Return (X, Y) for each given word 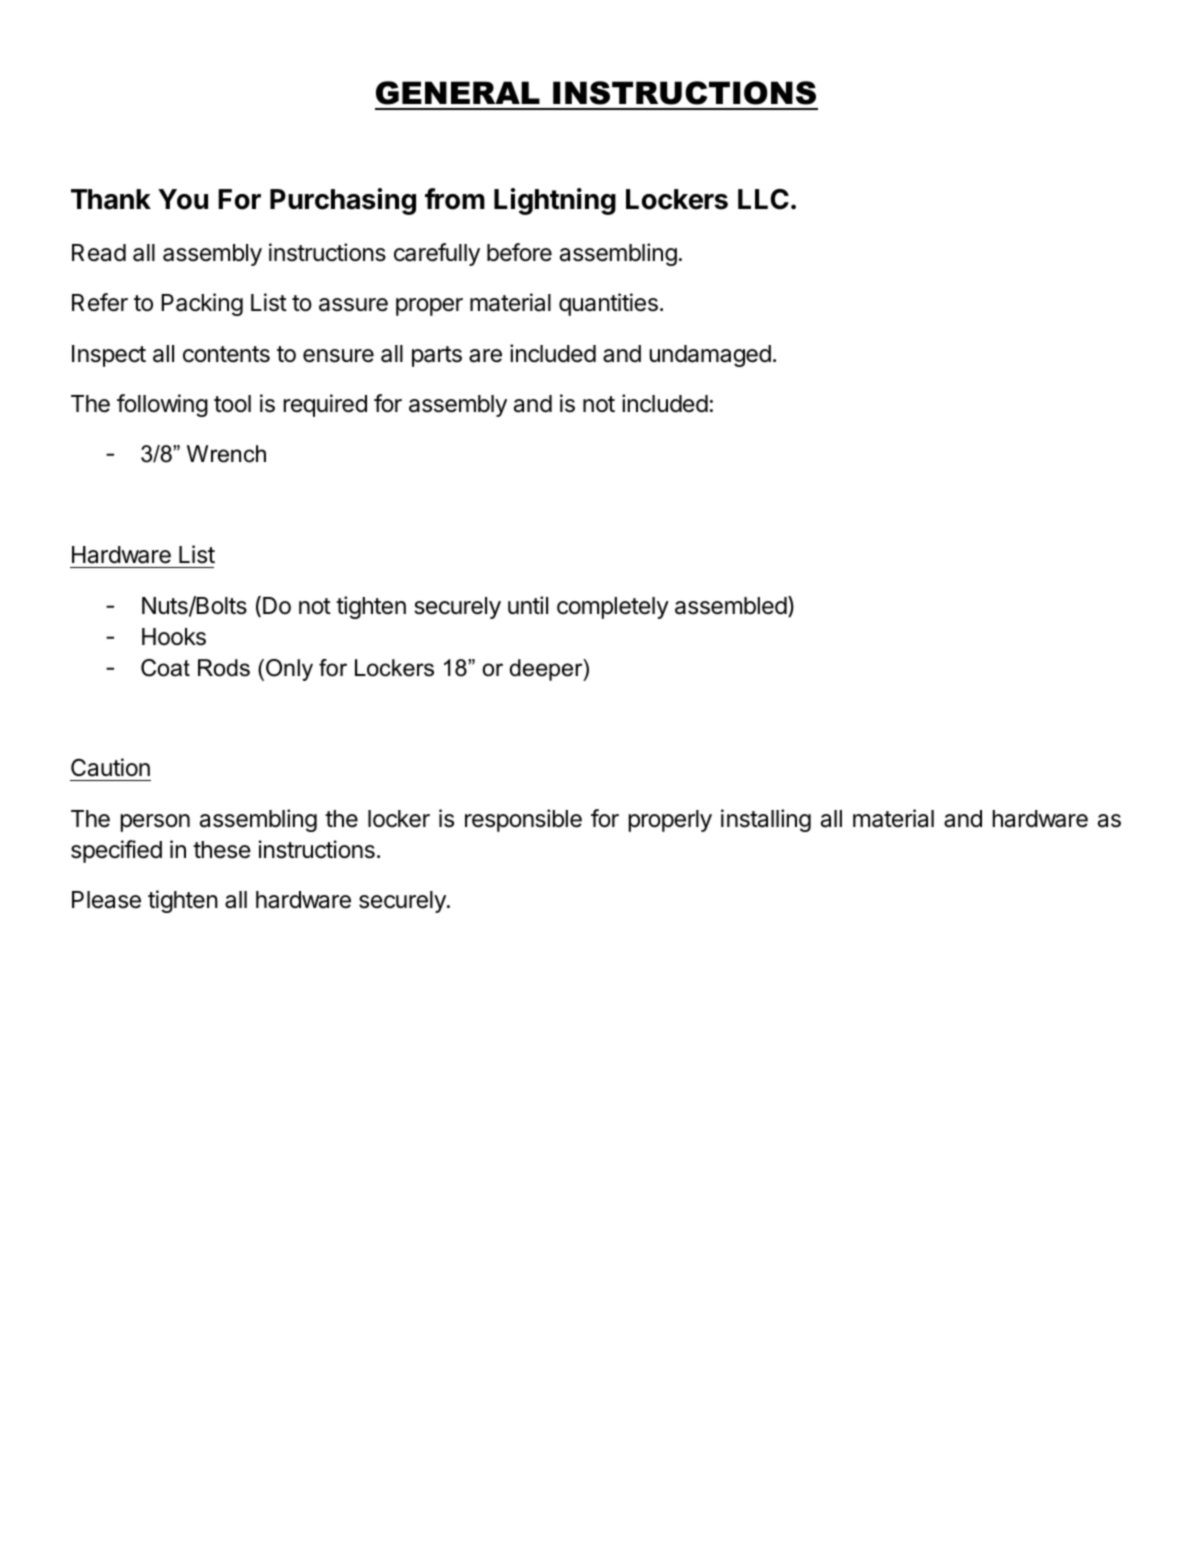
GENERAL (458, 93)
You (183, 199)
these (222, 850)
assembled (731, 606)
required (325, 405)
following (162, 405)
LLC (763, 199)
